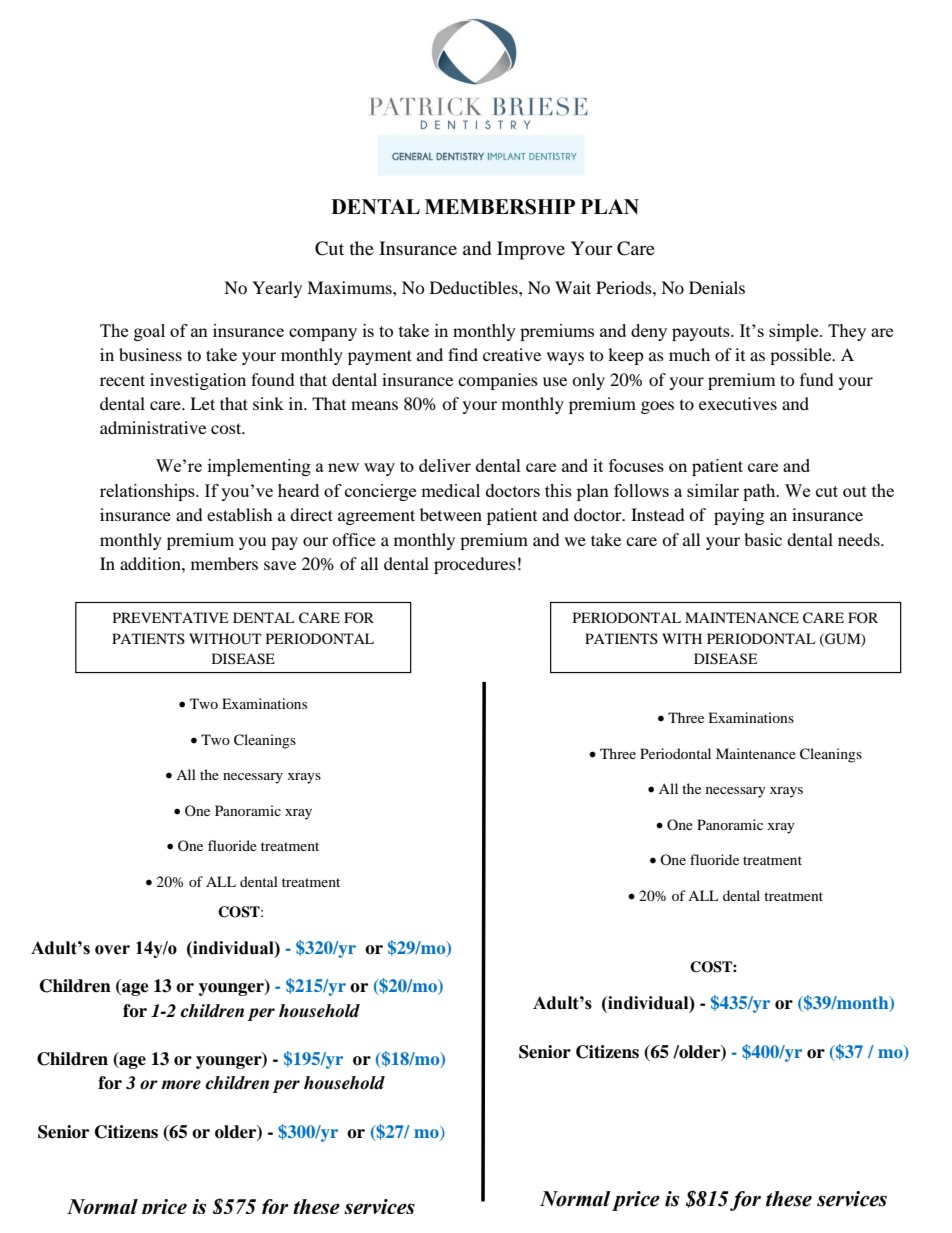  Describe the element at coordinates (475, 565) in the page. I see `procedures` at that location.
